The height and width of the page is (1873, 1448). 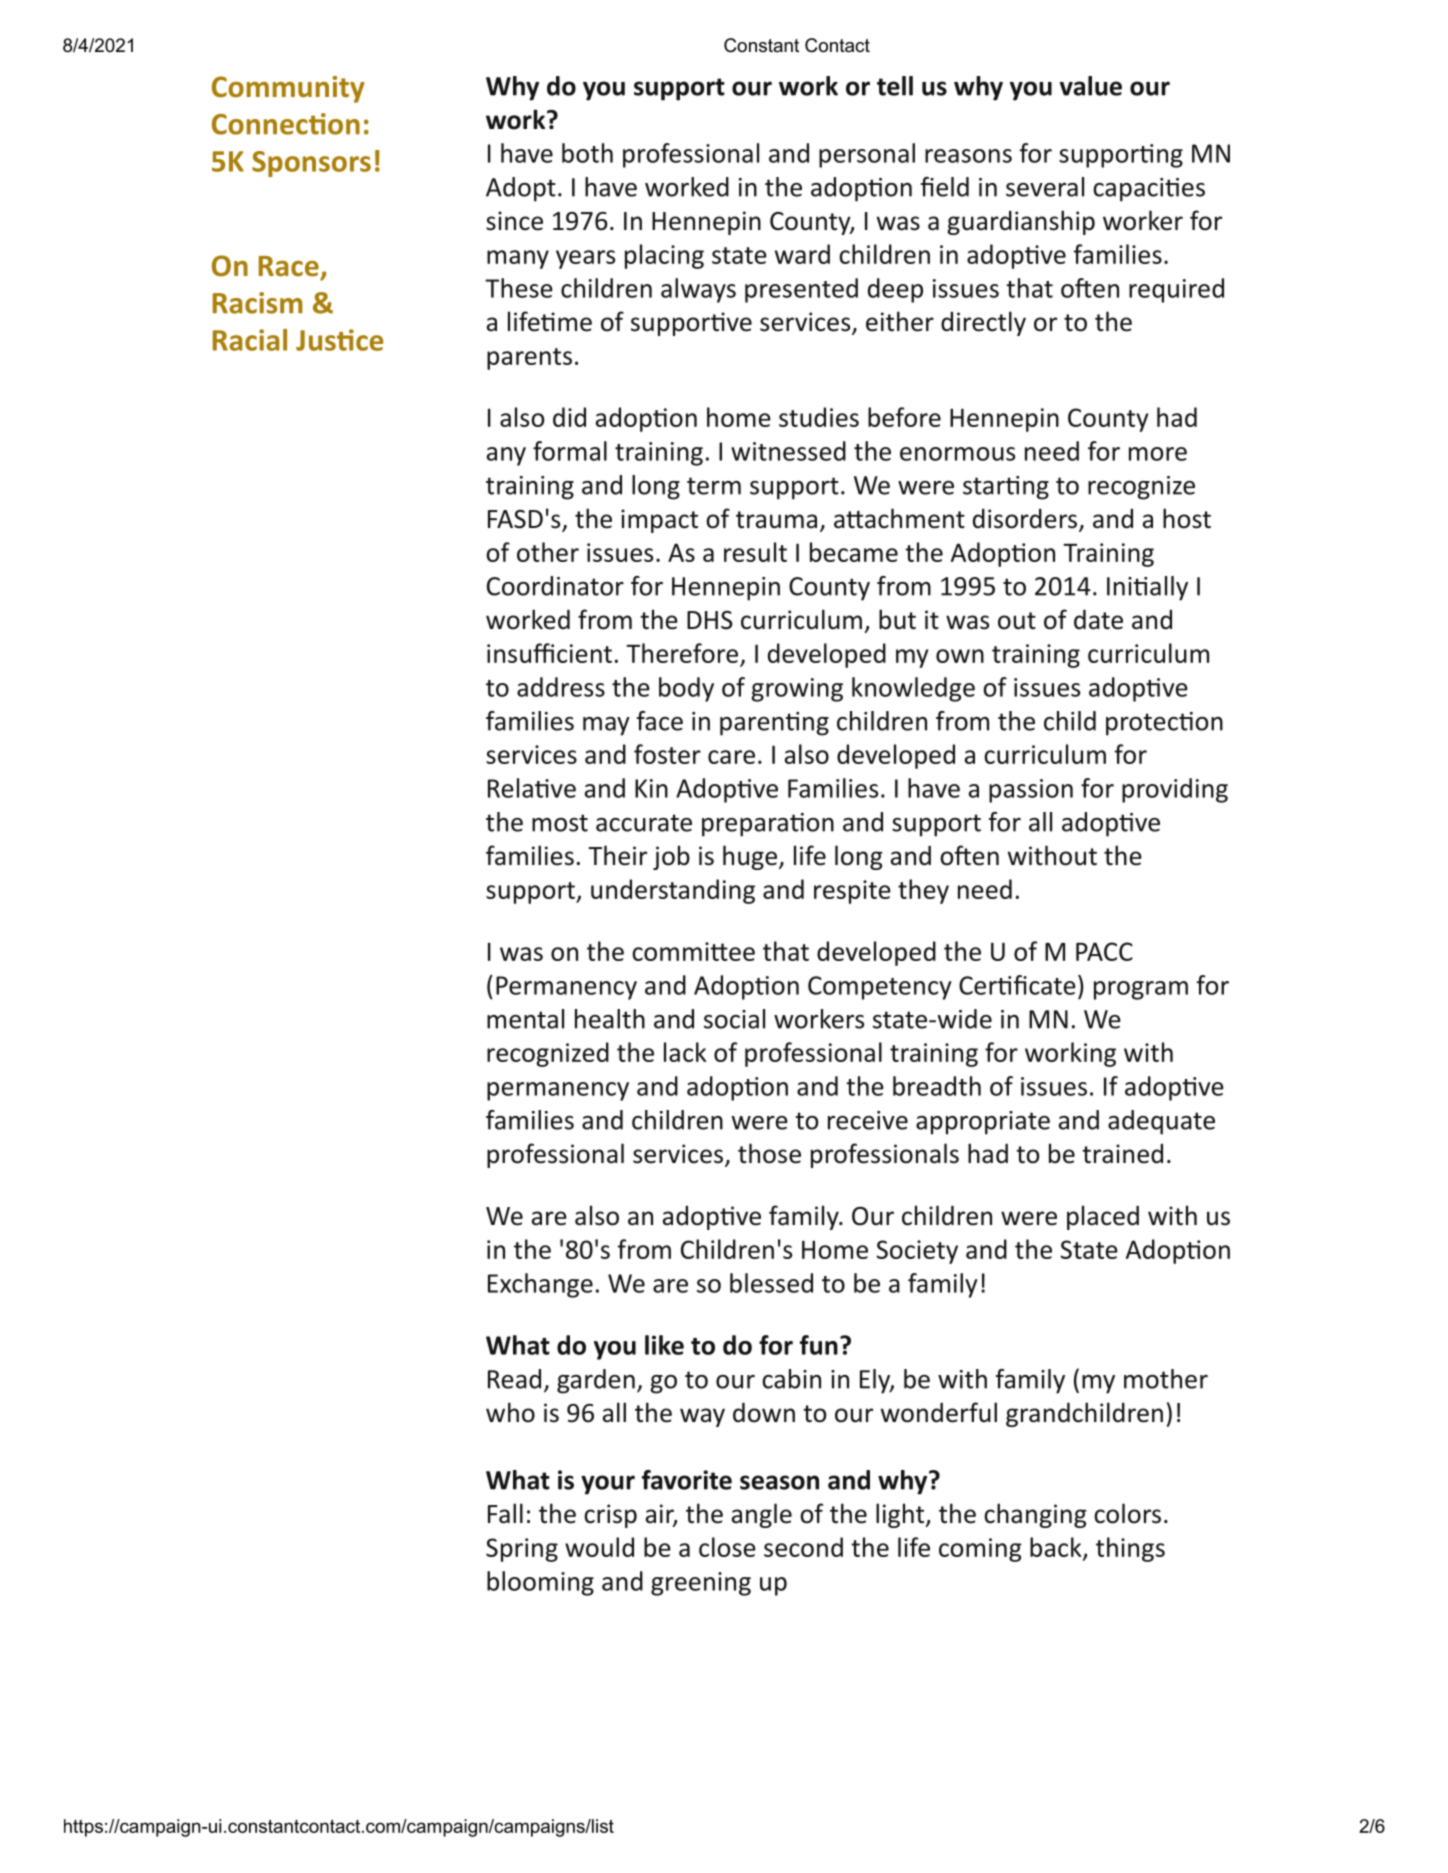 What do you see at coordinates (1031, 791) in the page?
I see `passion` at bounding box center [1031, 791].
